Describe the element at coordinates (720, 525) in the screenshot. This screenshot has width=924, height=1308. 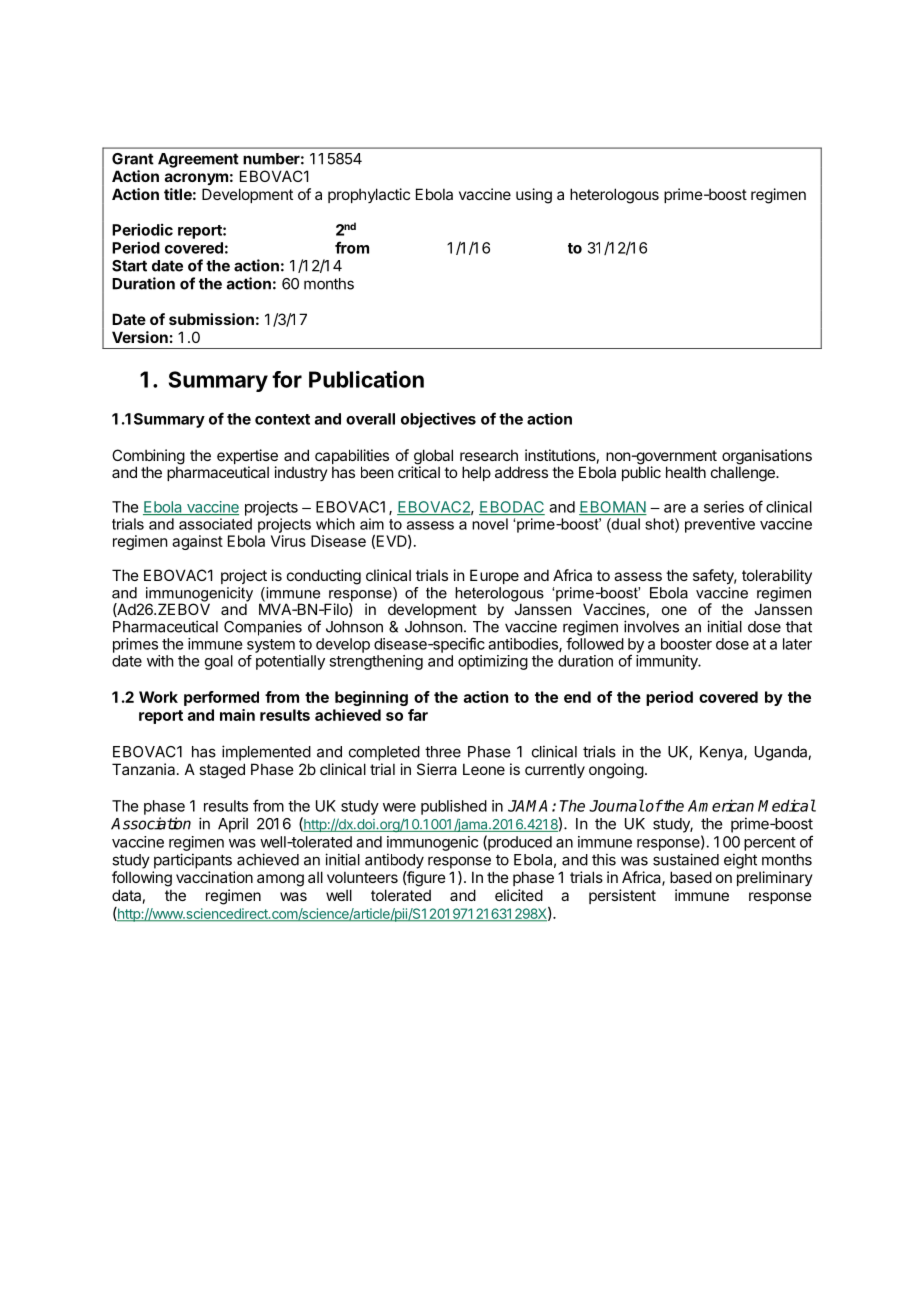
I see `preventive` at that location.
